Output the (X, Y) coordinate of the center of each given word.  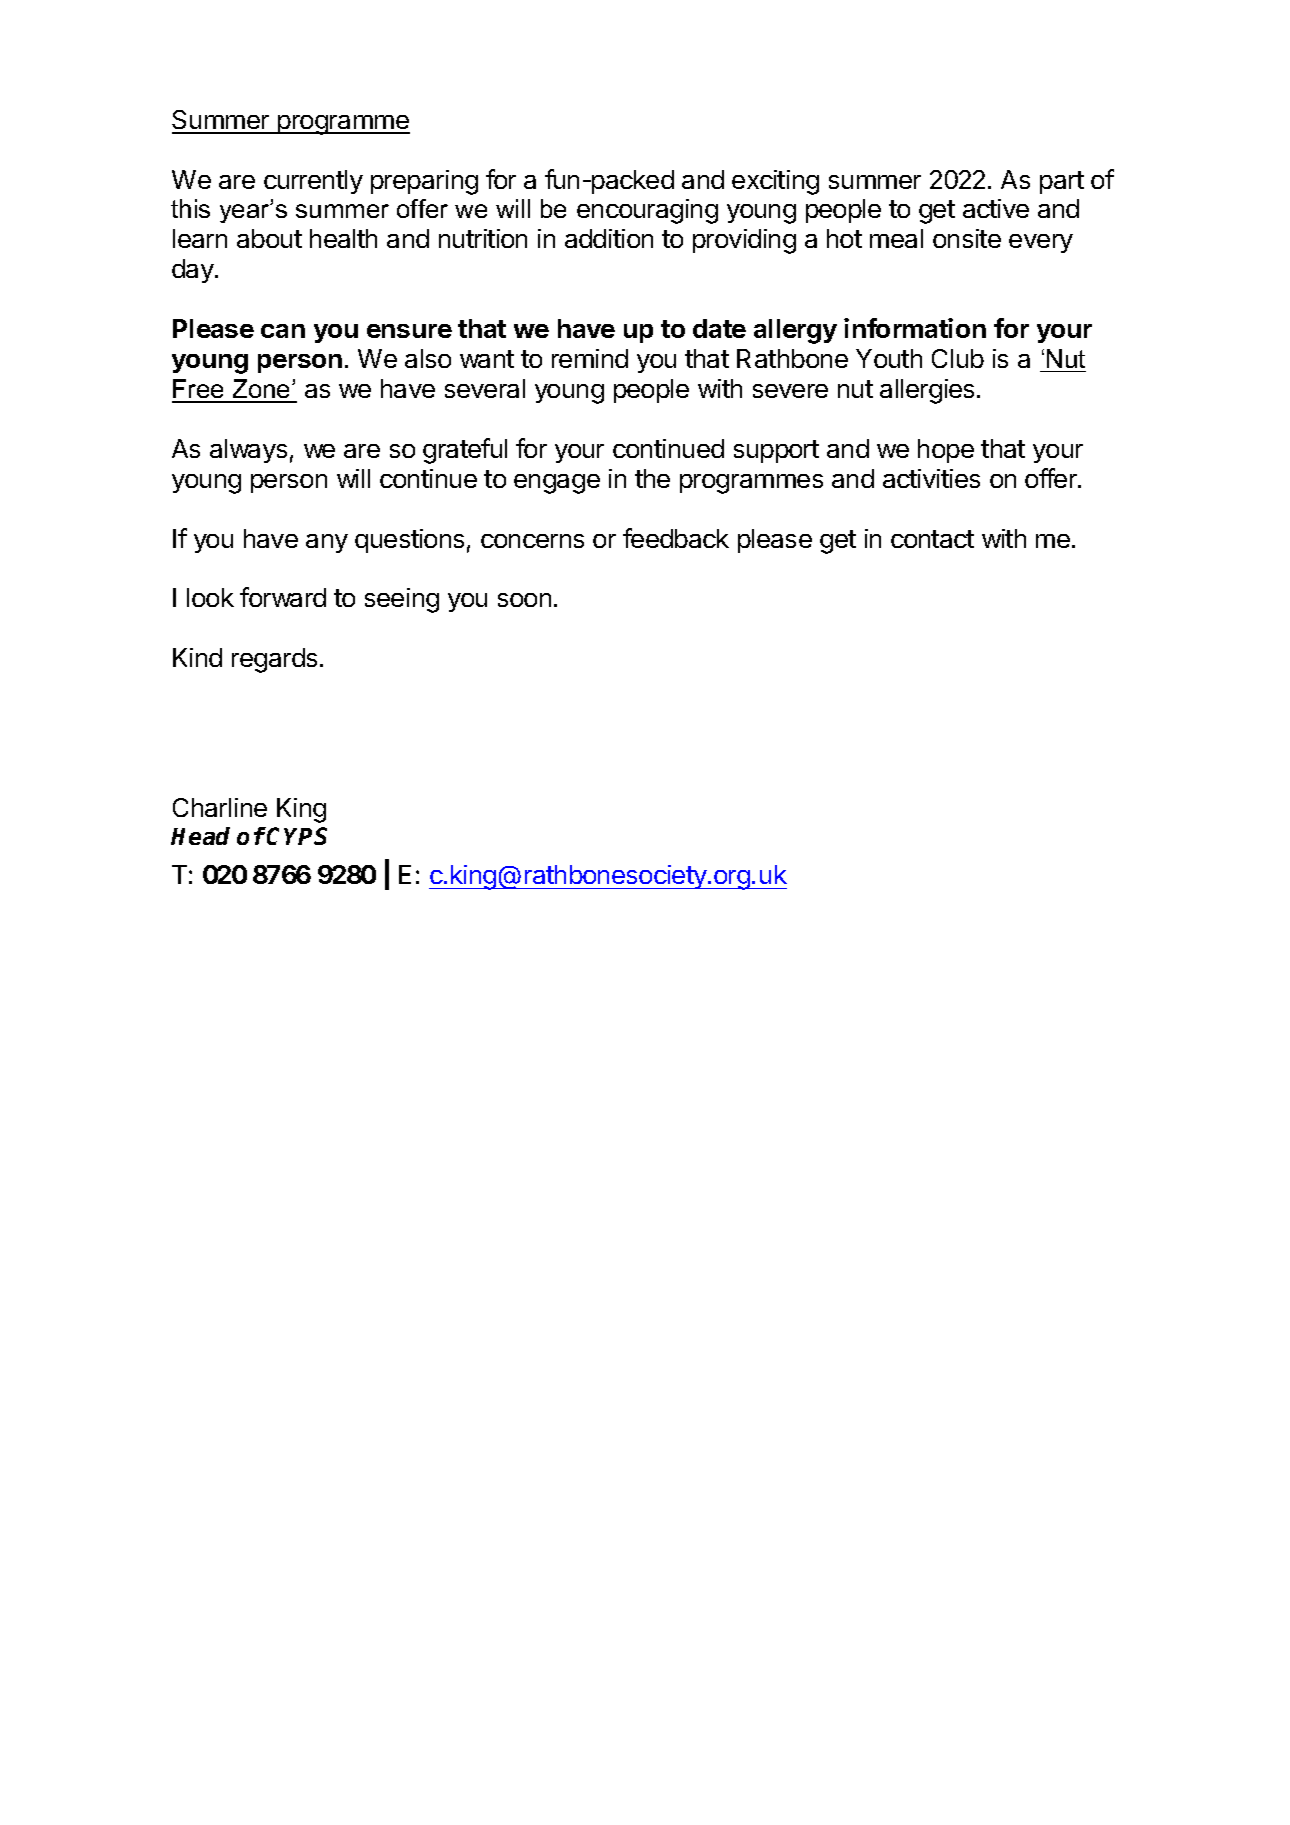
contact (932, 539)
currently (313, 182)
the (652, 478)
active (996, 208)
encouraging (647, 211)
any (327, 543)
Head (200, 836)
